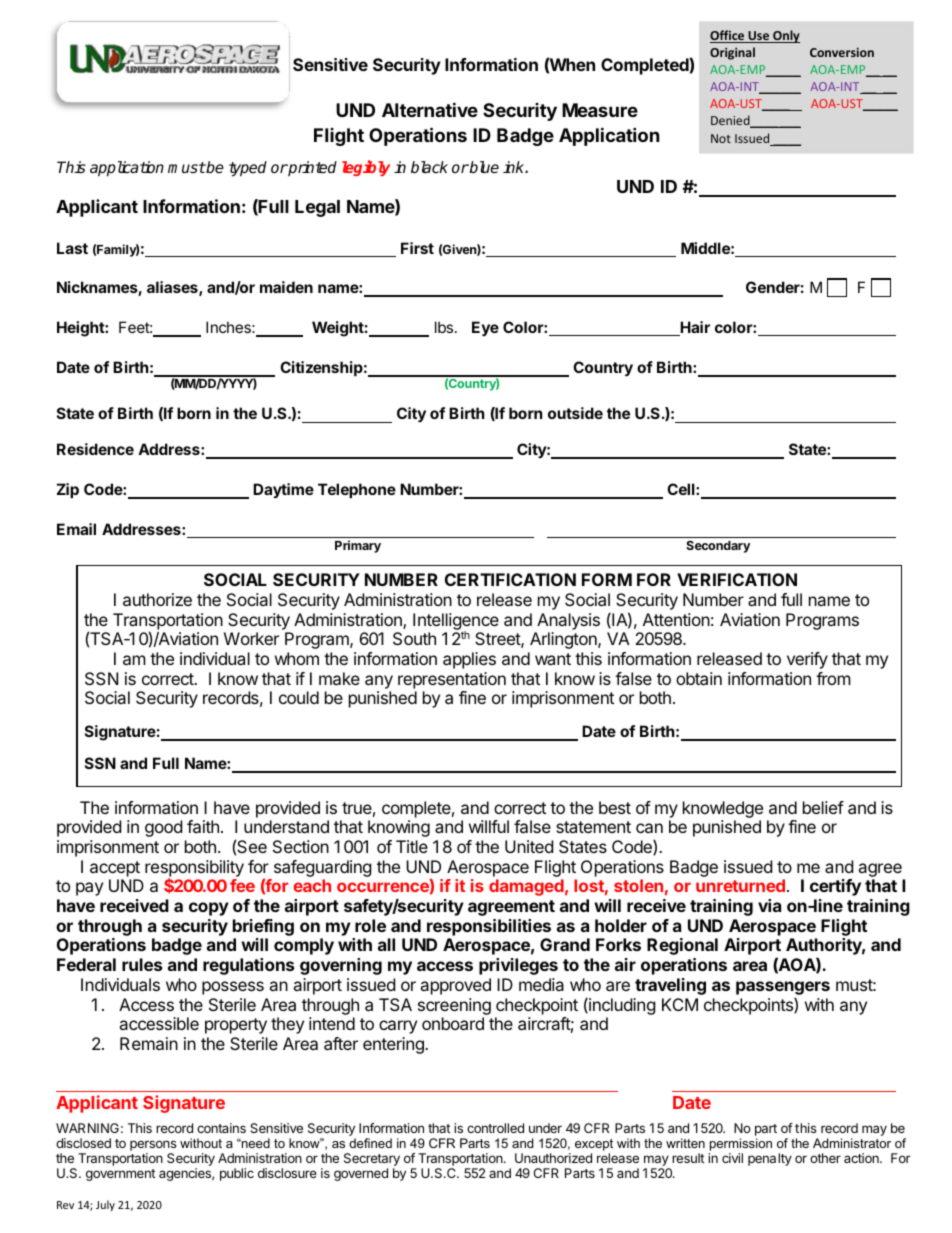 This screenshot has width=952, height=1233. Describe the element at coordinates (430, 109) in the screenshot. I see `Alternative` at that location.
